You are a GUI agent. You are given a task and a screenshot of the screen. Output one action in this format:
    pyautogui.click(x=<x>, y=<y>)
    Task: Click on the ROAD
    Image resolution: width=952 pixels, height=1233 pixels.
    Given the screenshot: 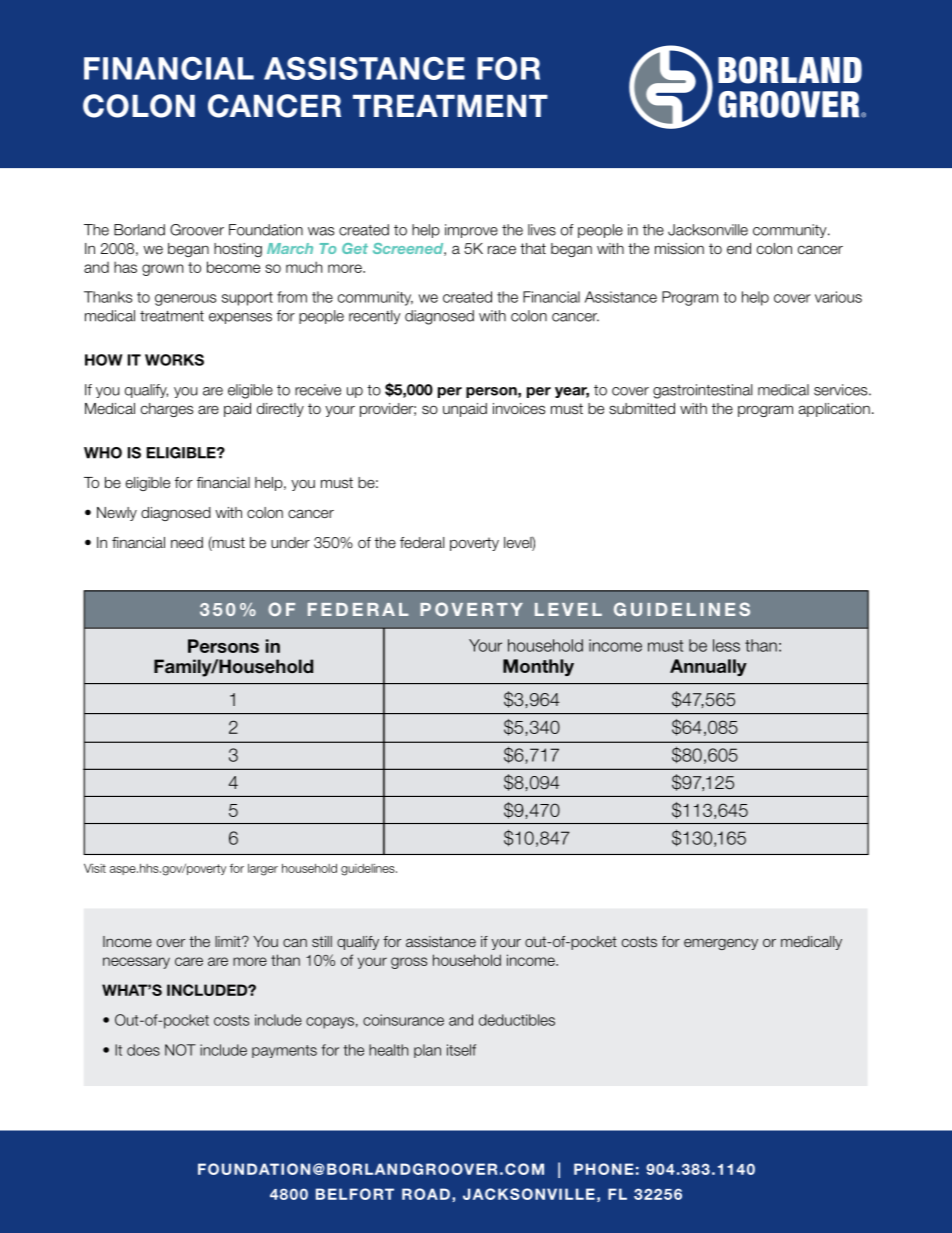 What is the action you would take?
    pyautogui.click(x=426, y=1194)
